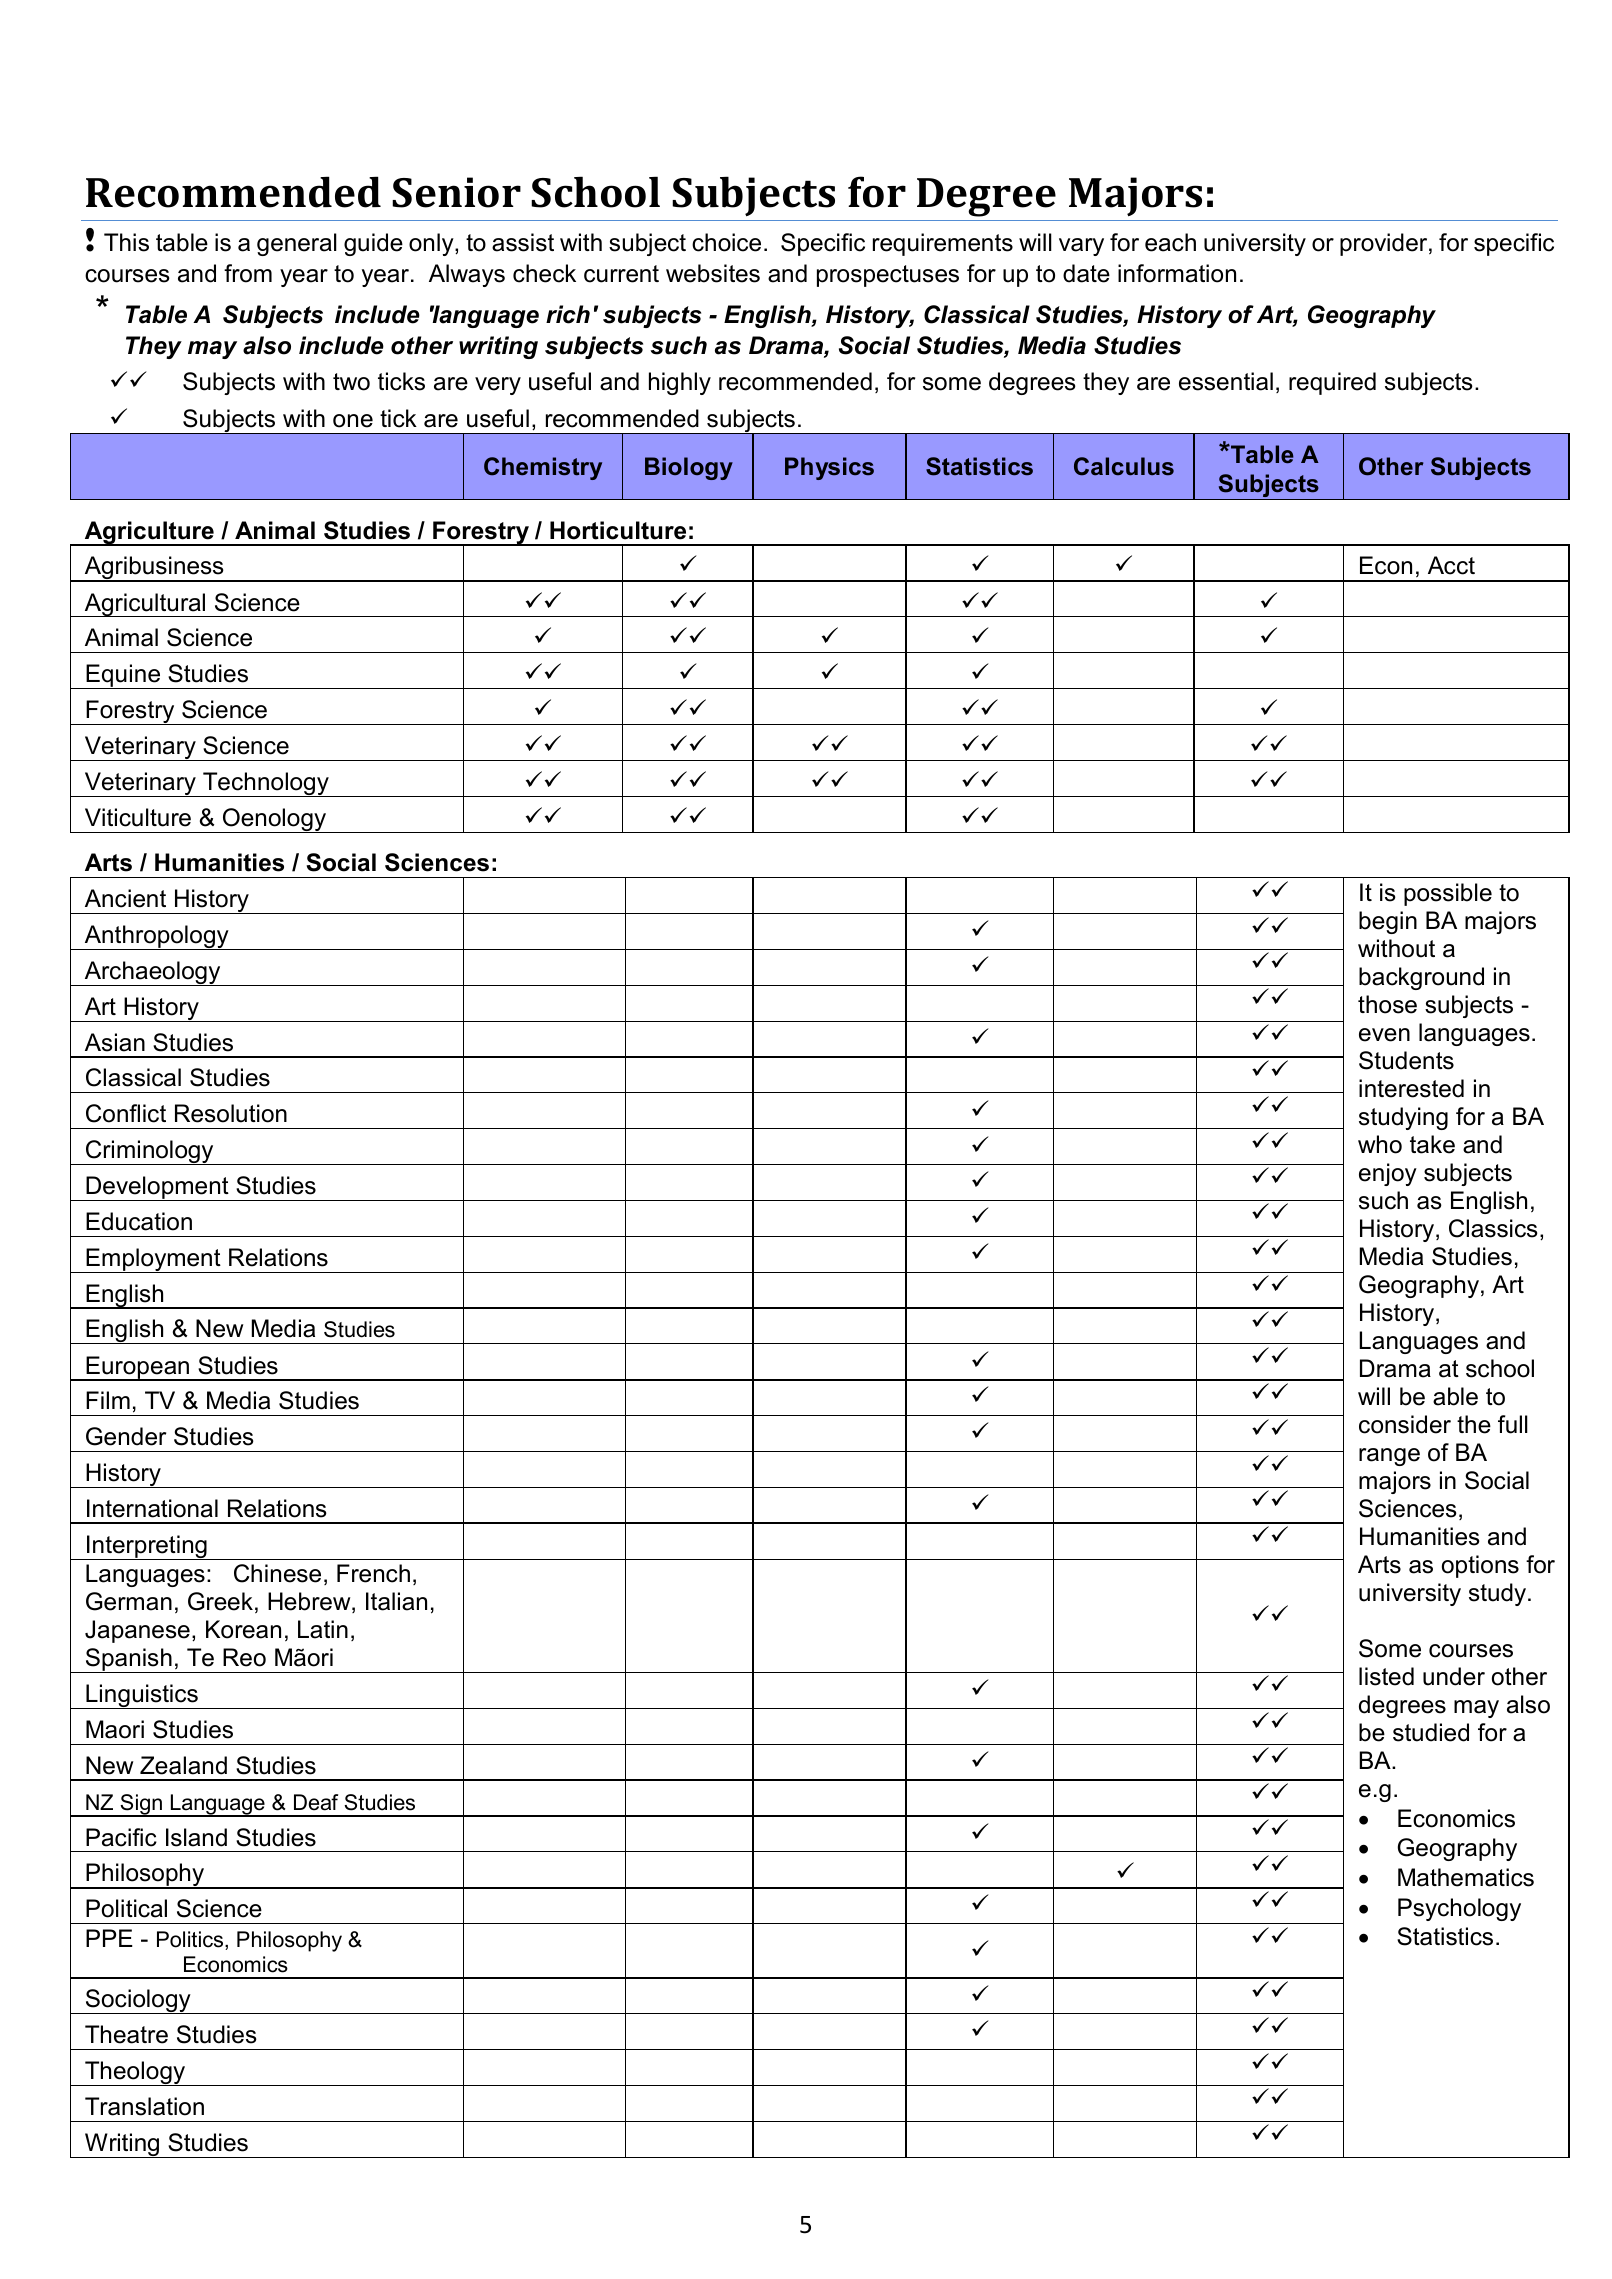  I want to click on Italian, so click(396, 1601).
